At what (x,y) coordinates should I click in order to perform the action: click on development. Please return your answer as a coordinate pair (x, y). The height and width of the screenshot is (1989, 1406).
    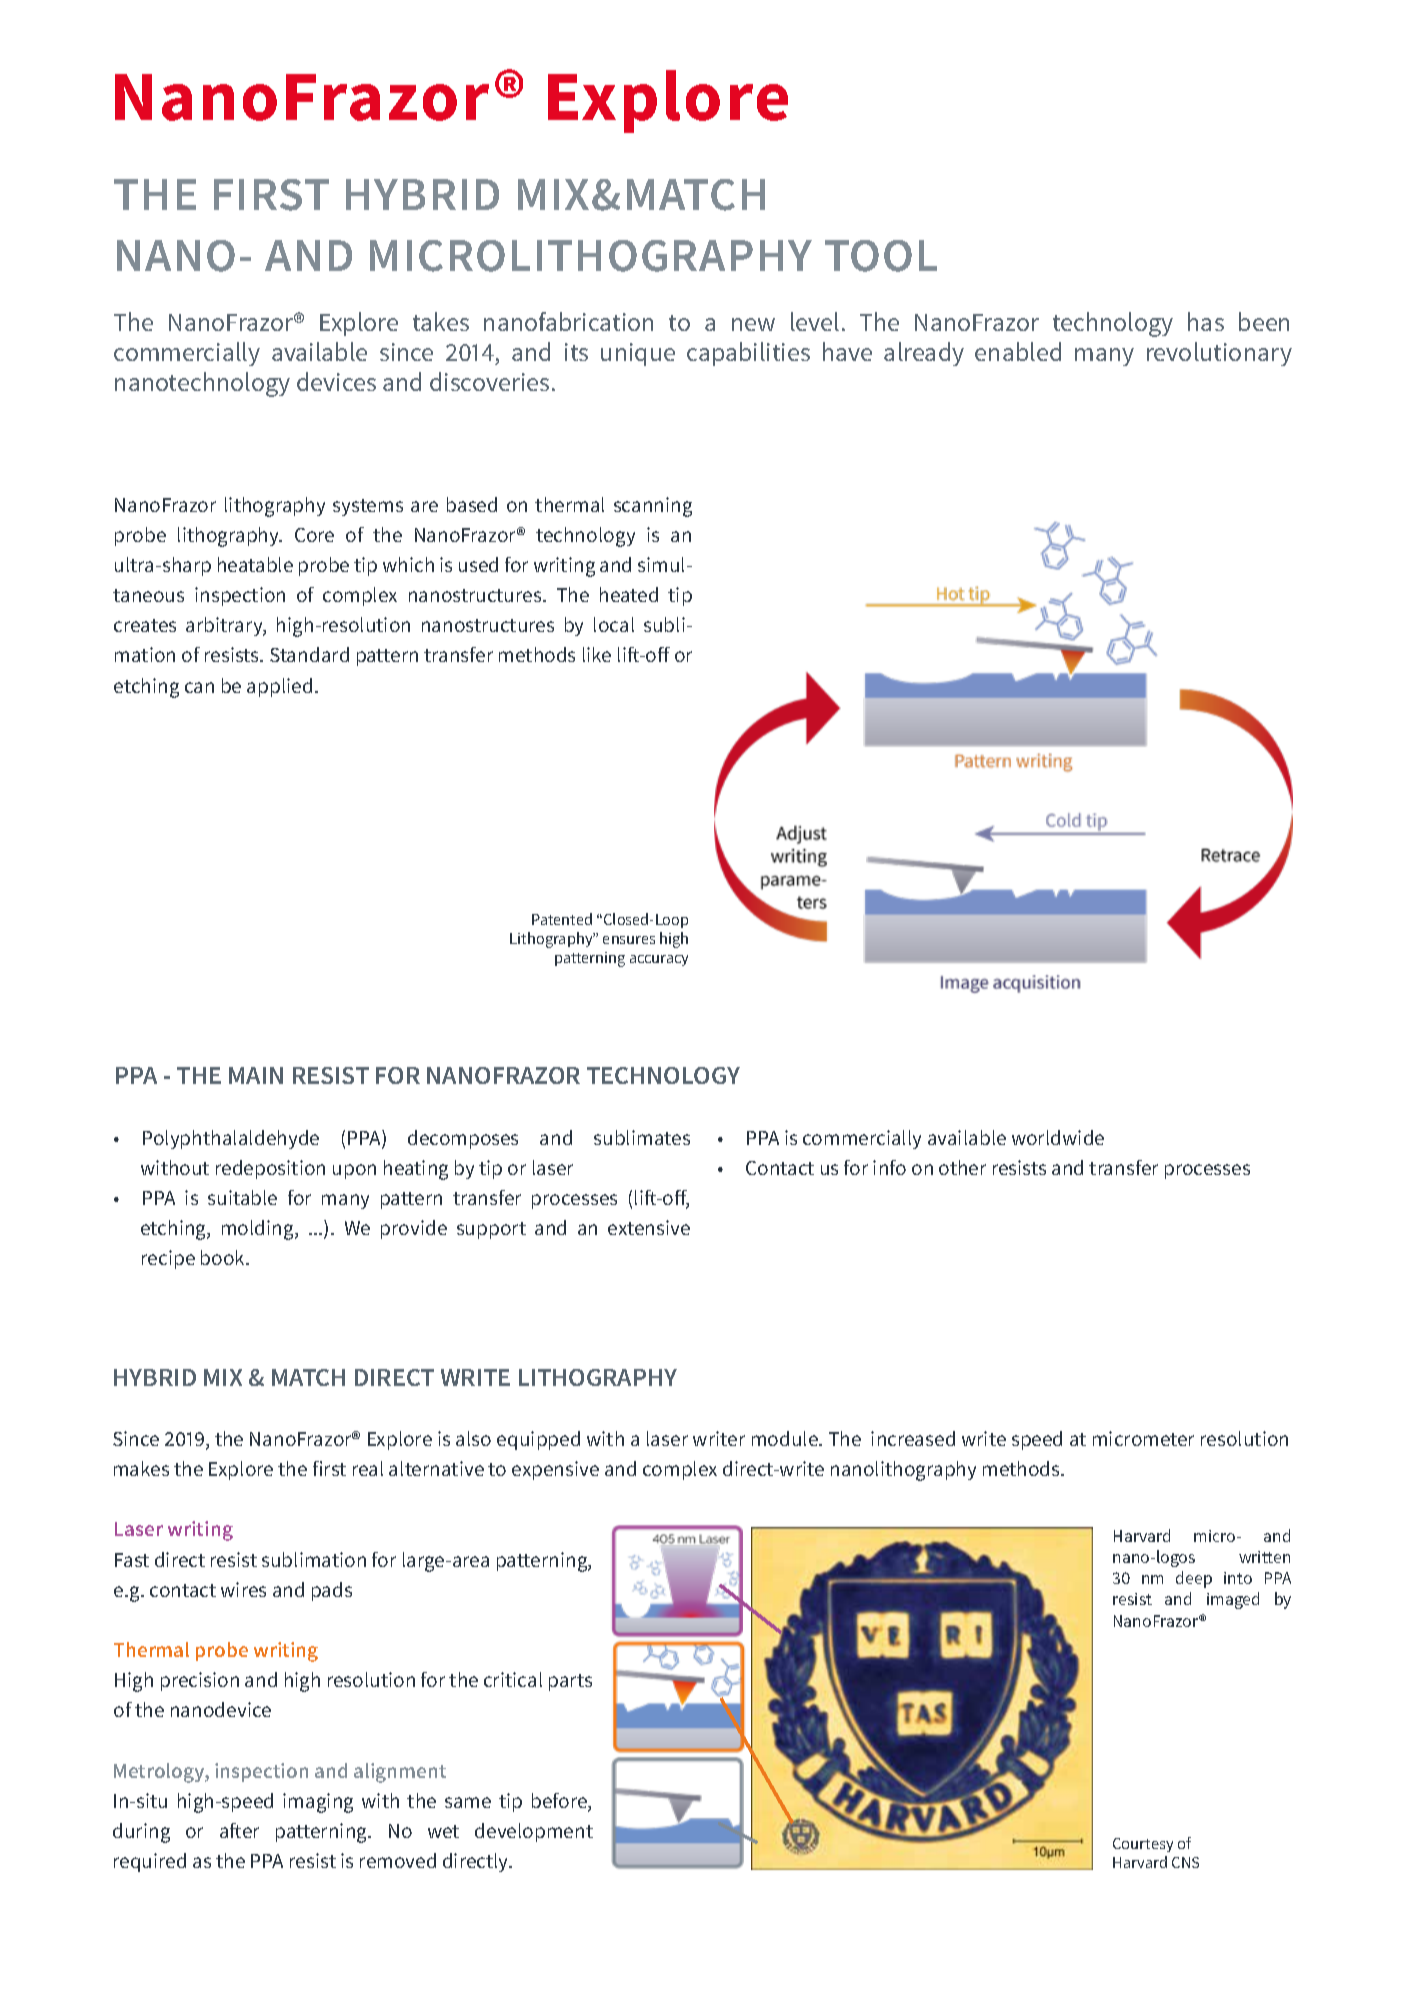
    Looking at the image, I should click on (534, 1832).
